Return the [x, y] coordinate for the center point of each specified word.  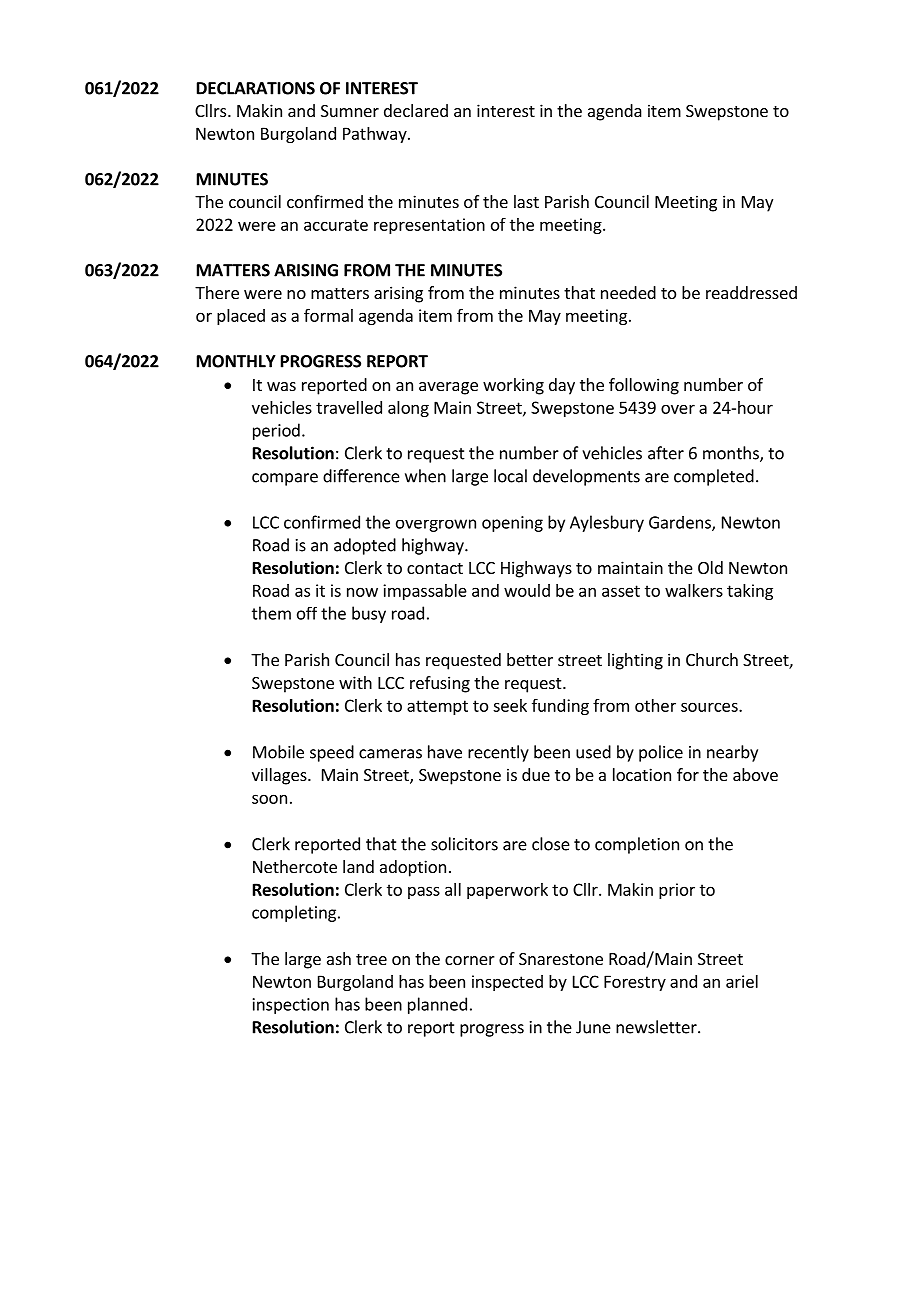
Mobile [278, 752]
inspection [291, 1006]
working [513, 386]
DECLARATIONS [256, 88]
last [526, 201]
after [666, 453]
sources [710, 707]
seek [510, 705]
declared [416, 110]
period [276, 431]
